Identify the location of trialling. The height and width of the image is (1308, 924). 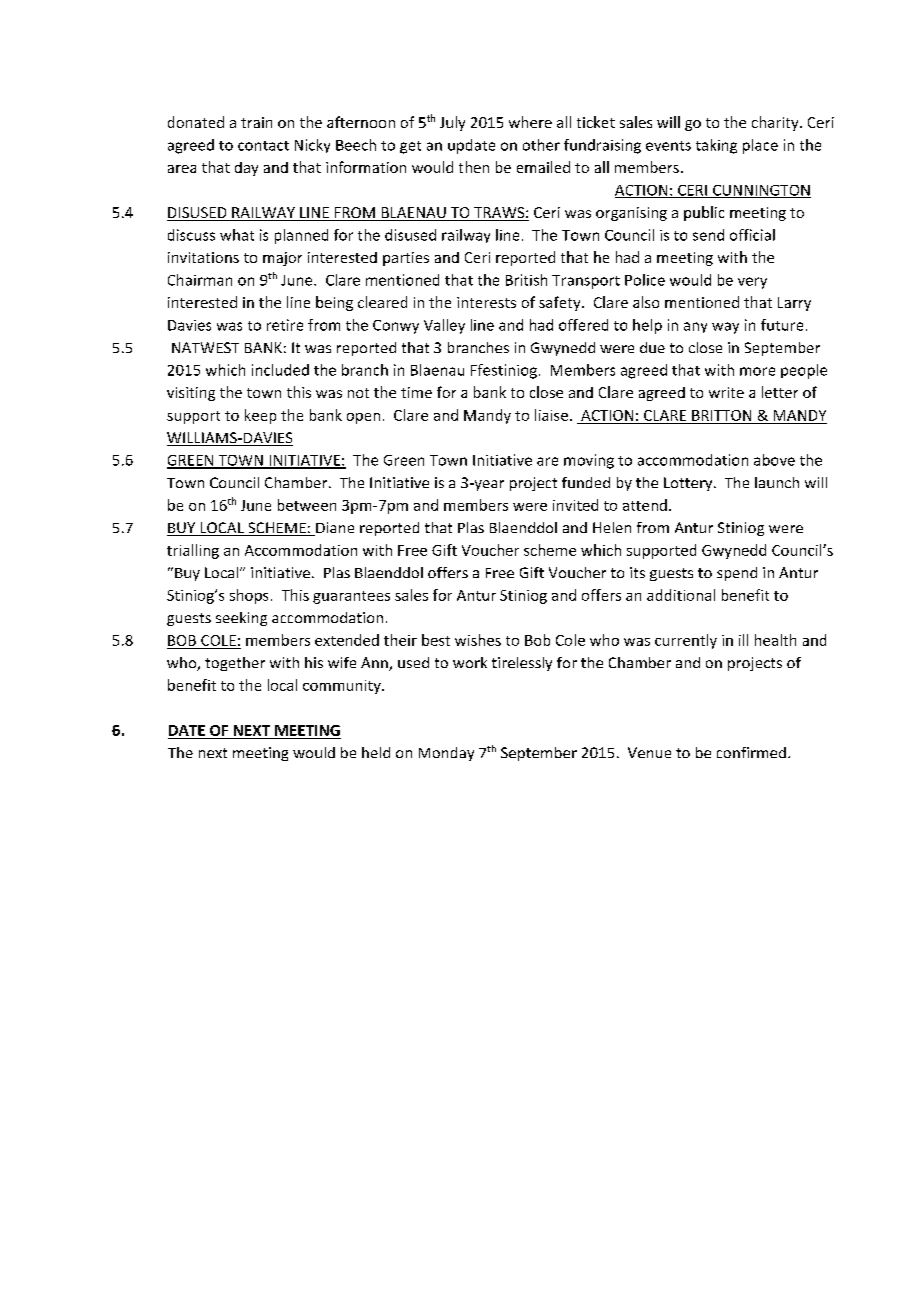
(193, 551).
